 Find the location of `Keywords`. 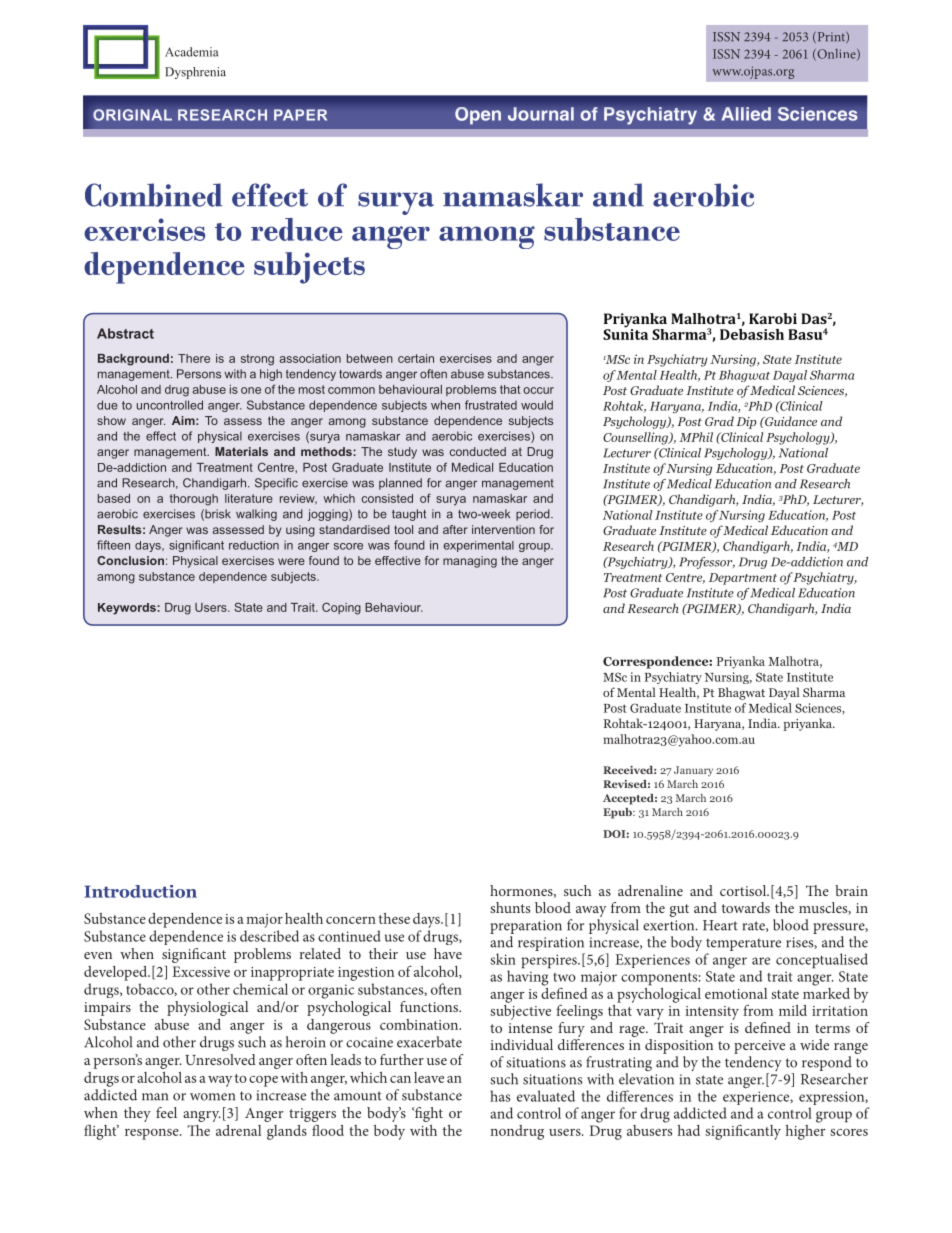

Keywords is located at coordinates (128, 609).
